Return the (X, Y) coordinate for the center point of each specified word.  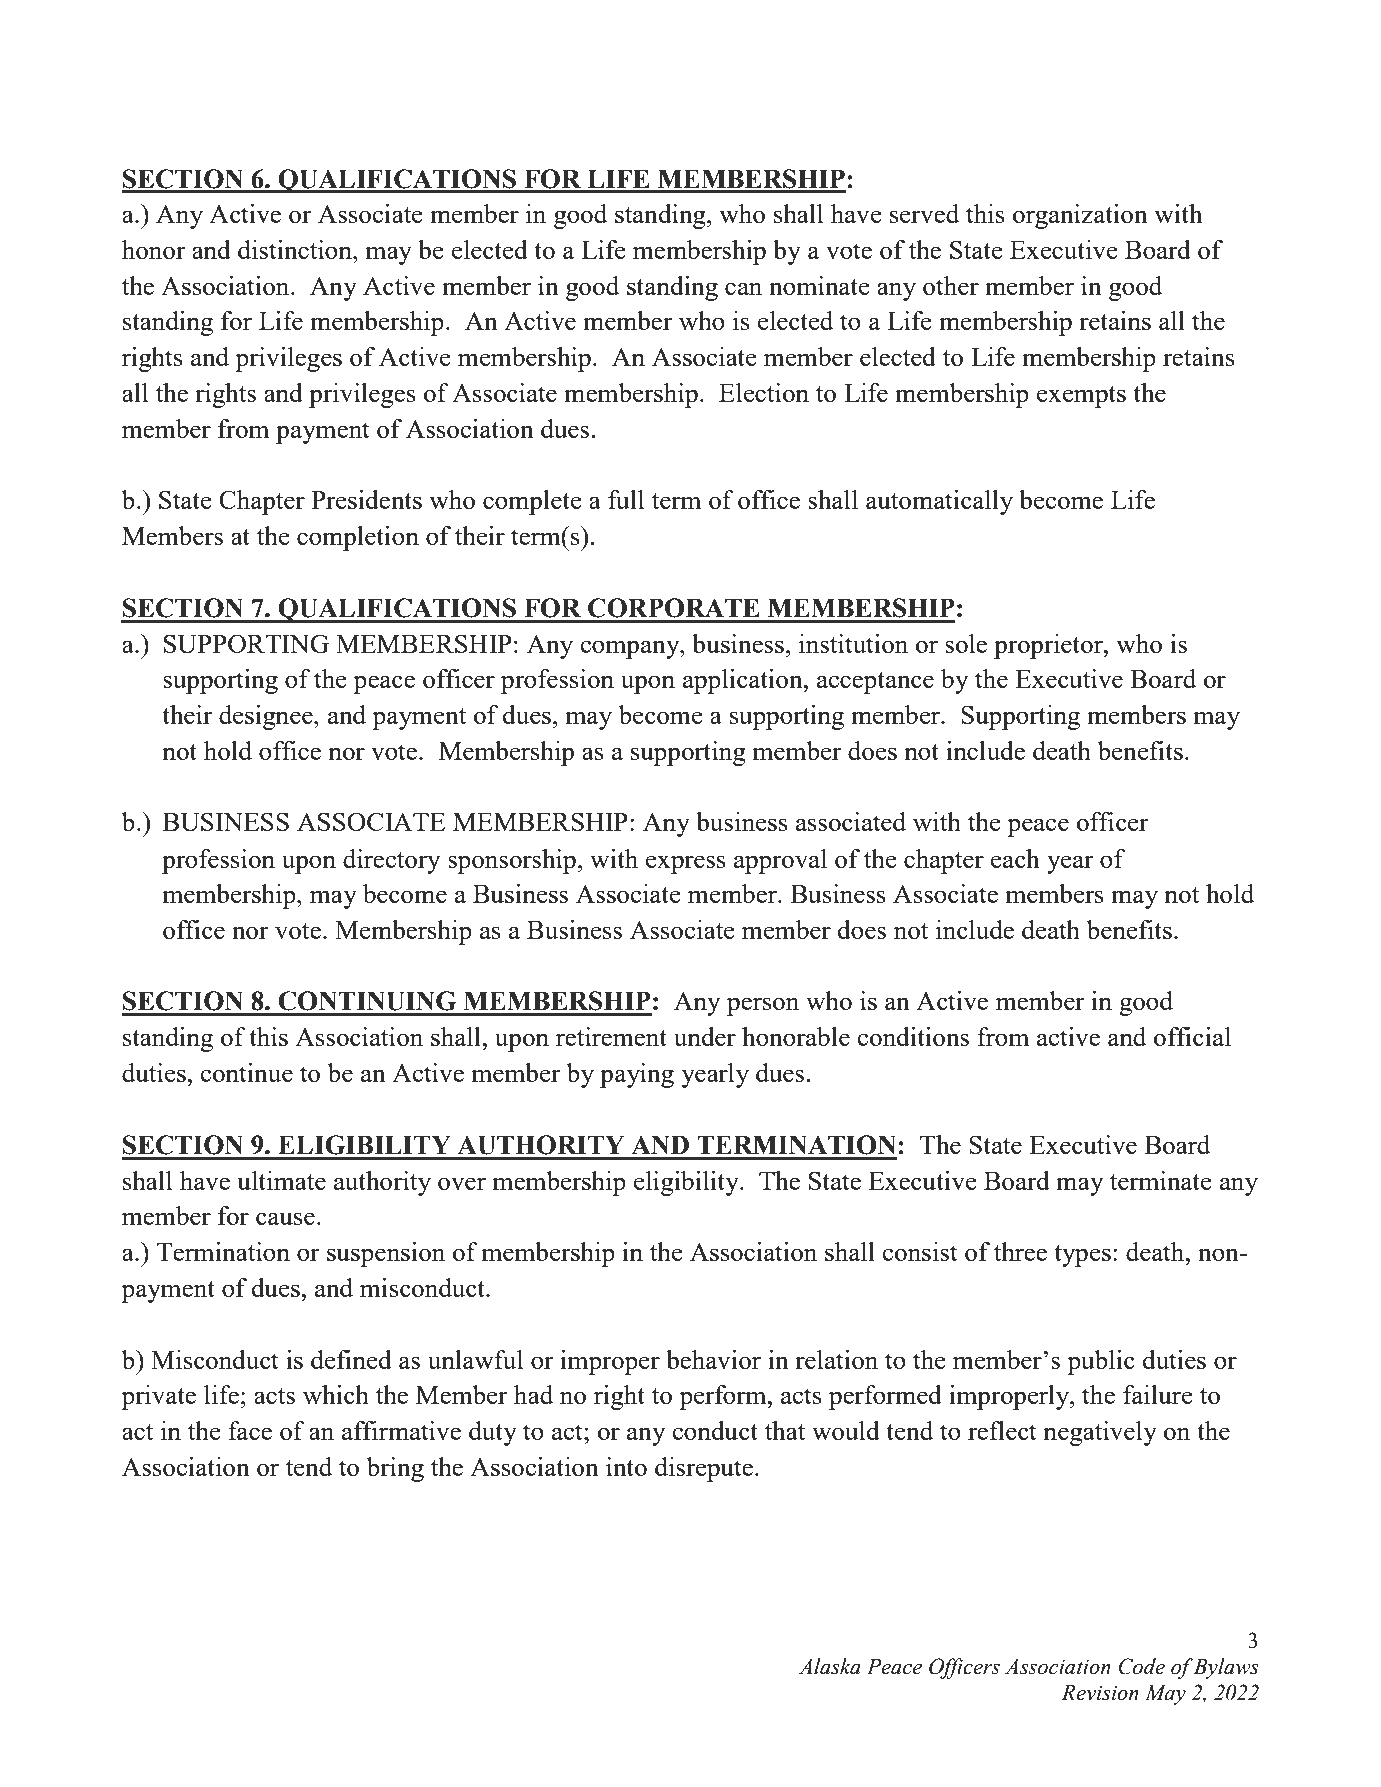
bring (395, 1469)
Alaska (830, 1666)
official (1192, 1036)
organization (1080, 216)
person (763, 1006)
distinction (296, 249)
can (743, 288)
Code (1141, 1666)
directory (391, 861)
